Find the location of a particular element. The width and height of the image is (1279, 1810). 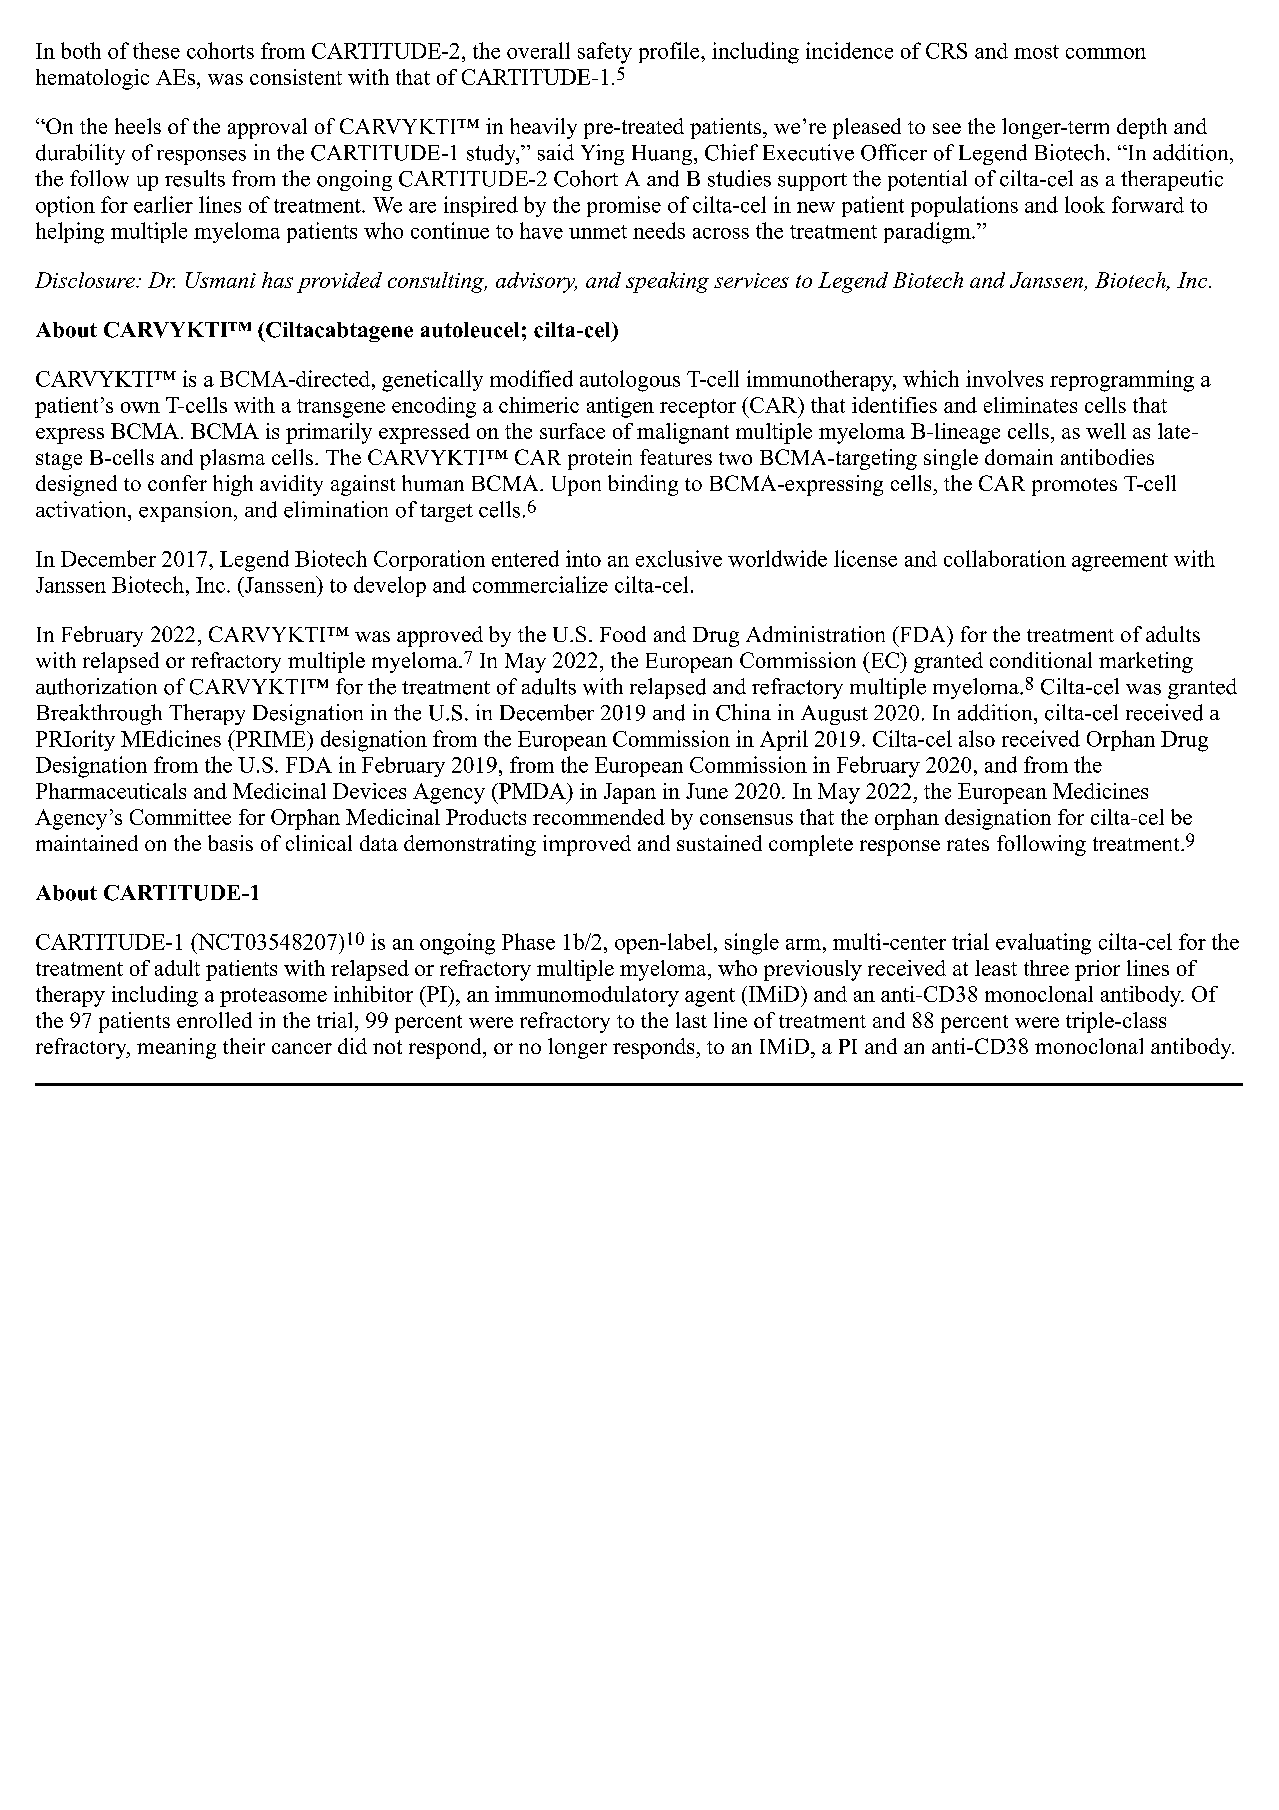

collaboration is located at coordinates (1005, 558).
